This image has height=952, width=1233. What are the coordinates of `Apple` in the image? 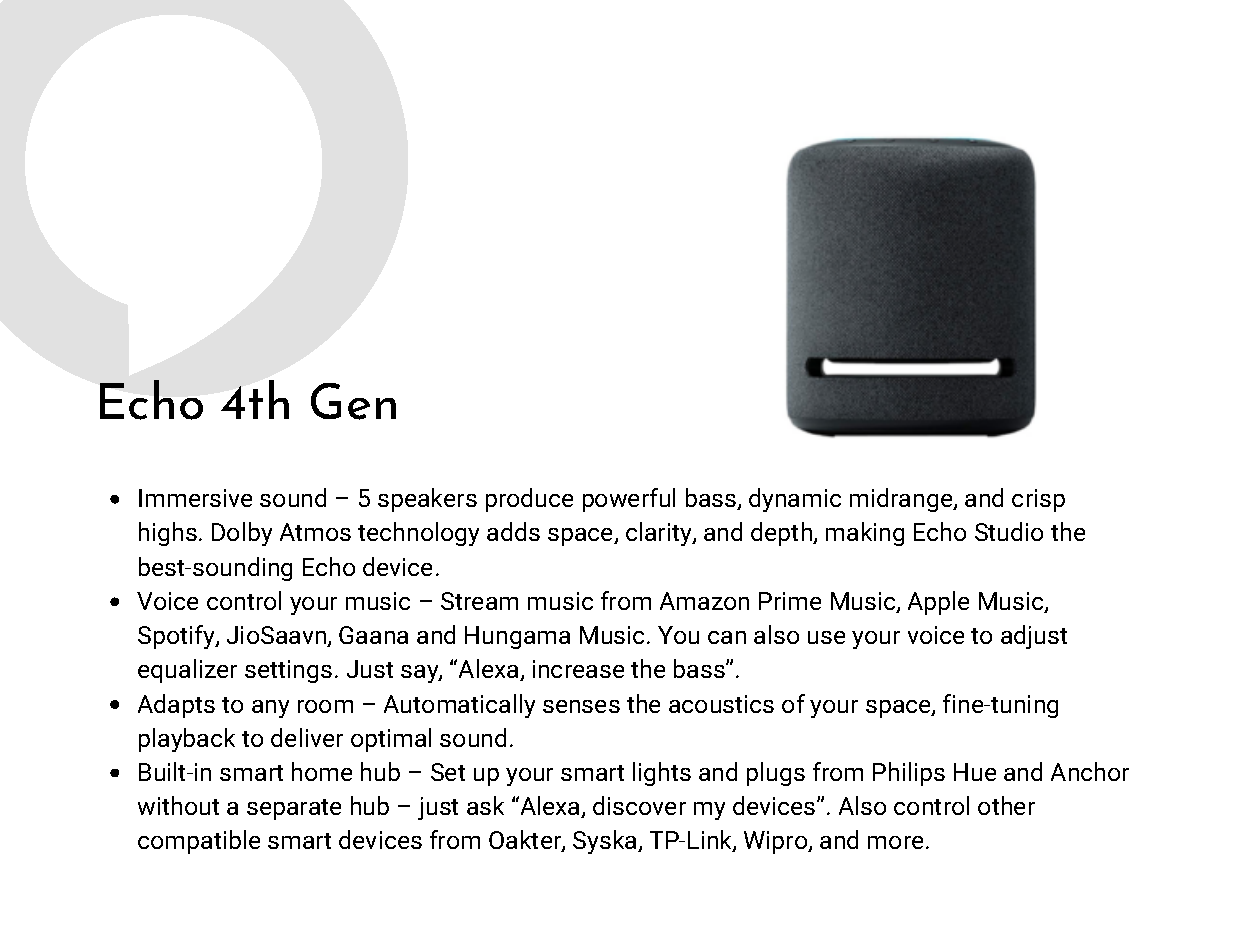 It's located at (938, 603).
